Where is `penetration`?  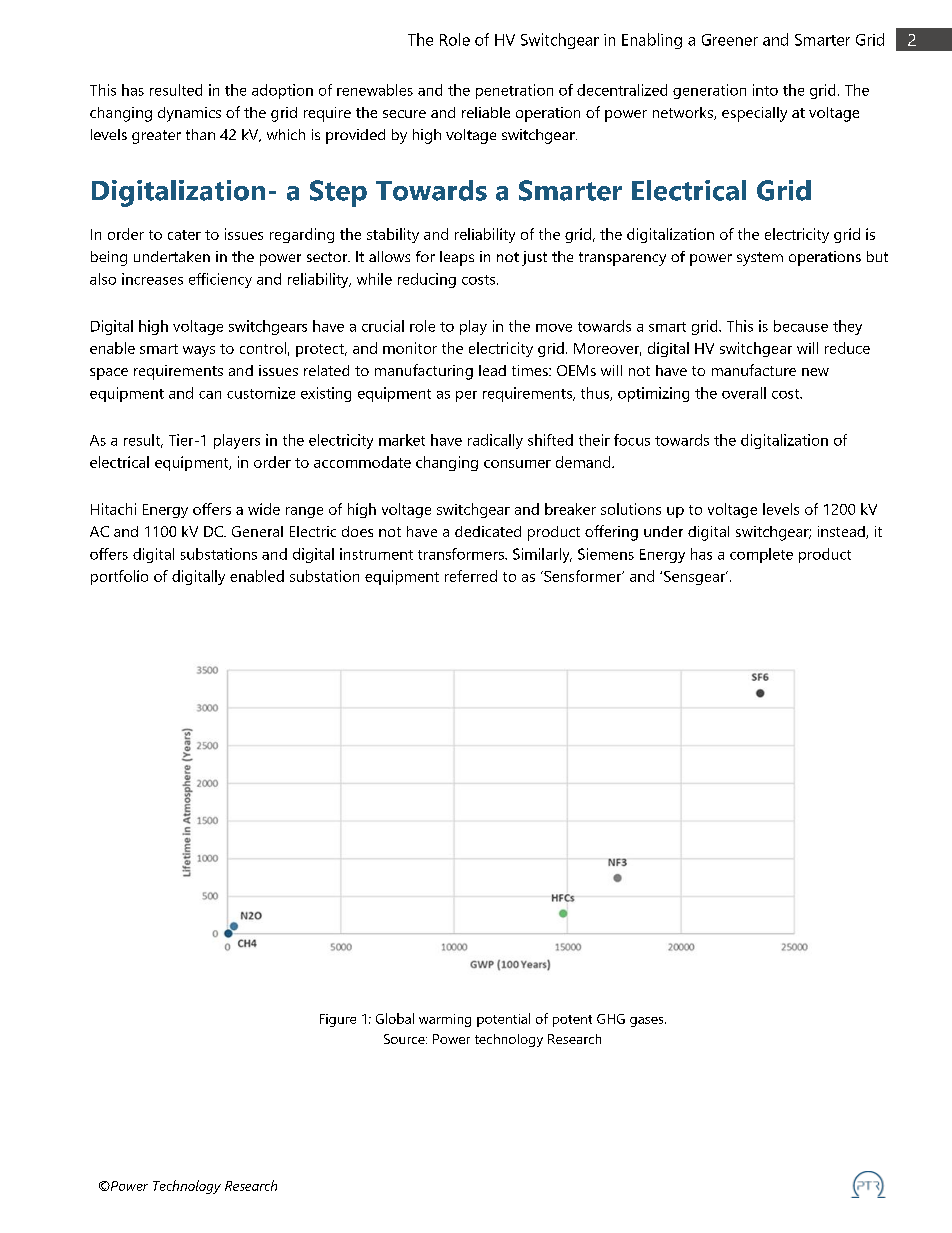
penetration is located at coordinates (514, 91).
